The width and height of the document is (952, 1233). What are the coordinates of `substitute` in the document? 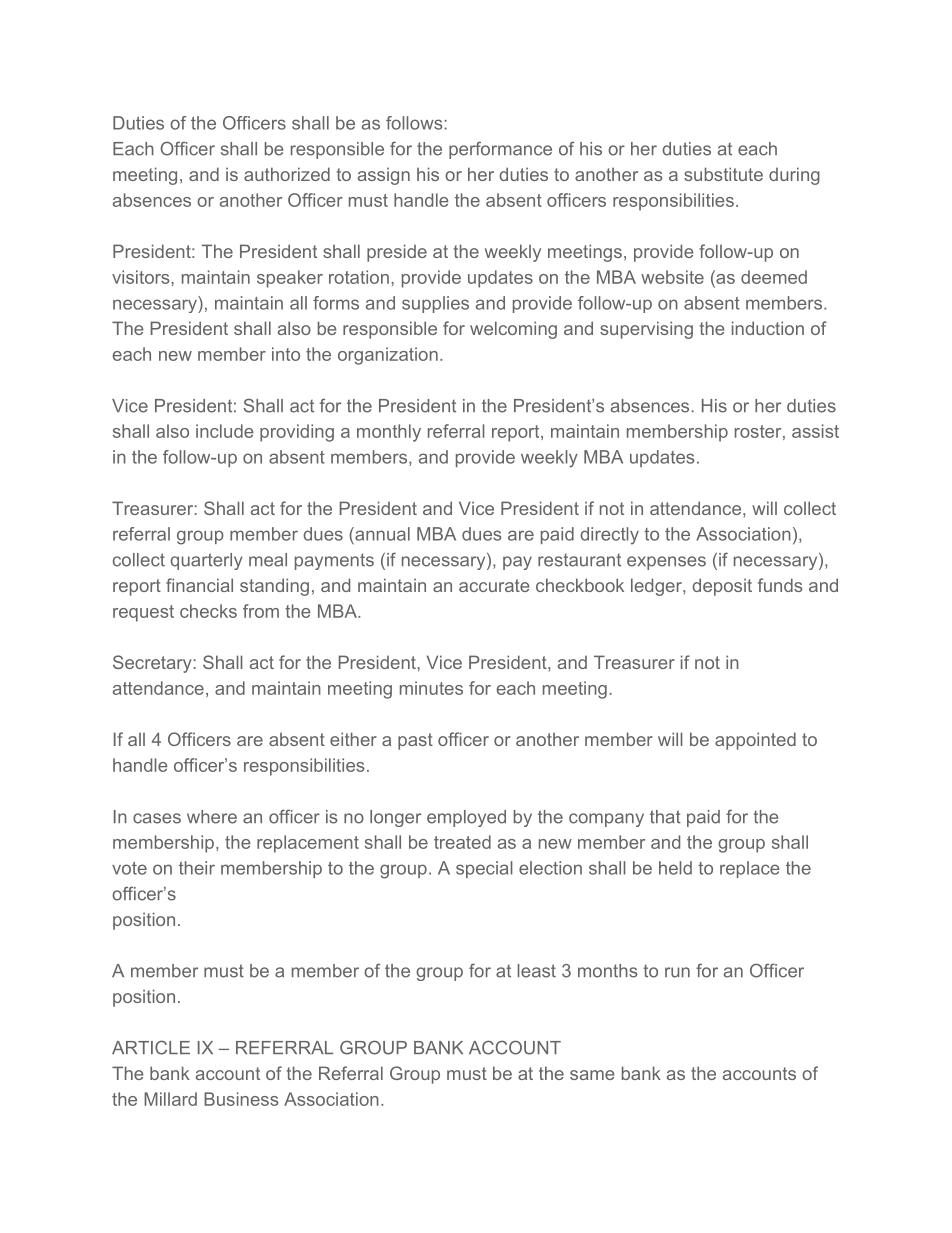 It's located at (723, 174).
